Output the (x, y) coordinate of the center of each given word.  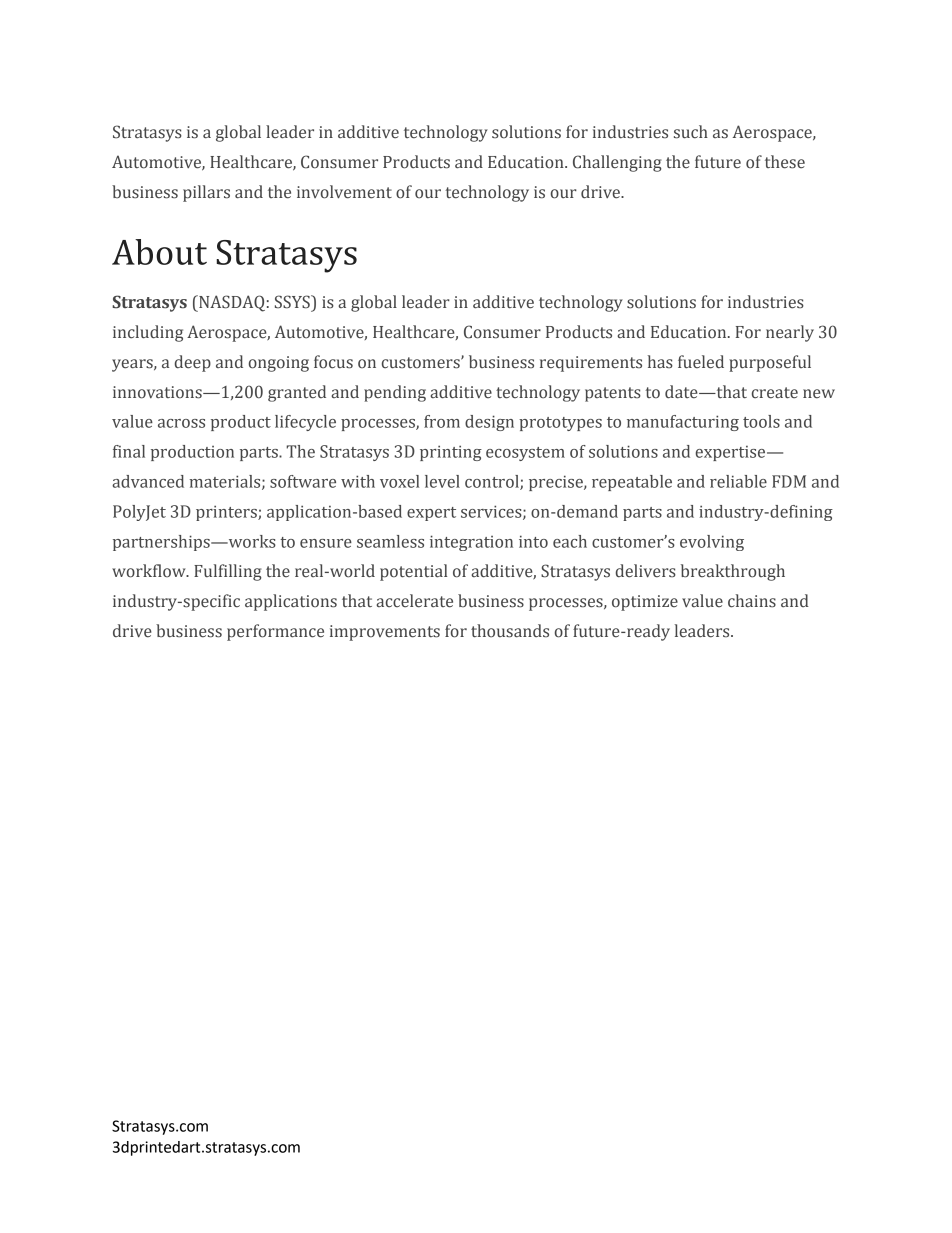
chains (752, 601)
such (691, 132)
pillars (206, 193)
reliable (738, 481)
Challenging (617, 163)
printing (451, 453)
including (148, 333)
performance (275, 632)
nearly (790, 333)
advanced (148, 481)
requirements (591, 364)
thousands (510, 631)
